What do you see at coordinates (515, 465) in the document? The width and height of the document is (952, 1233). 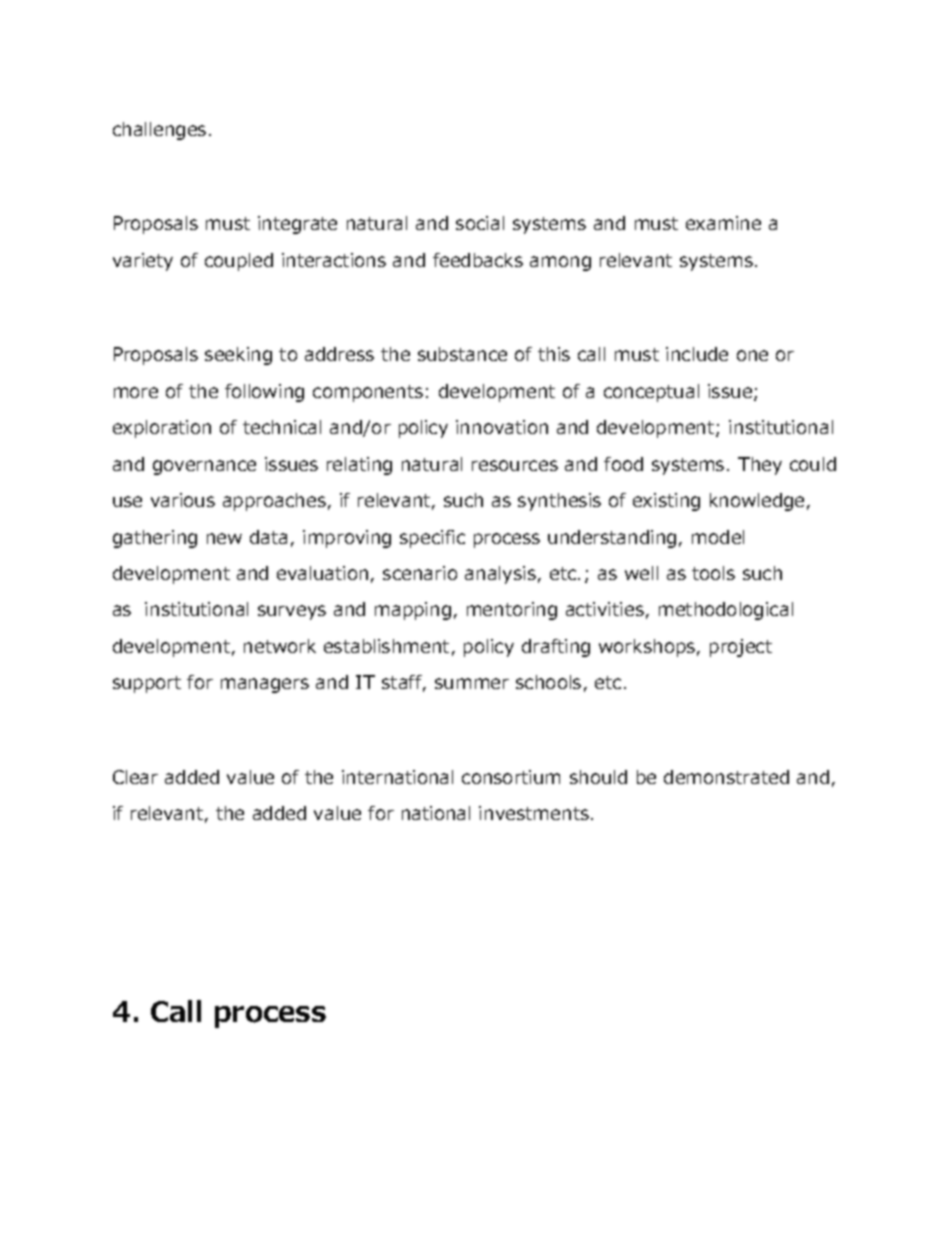 I see `resources` at bounding box center [515, 465].
